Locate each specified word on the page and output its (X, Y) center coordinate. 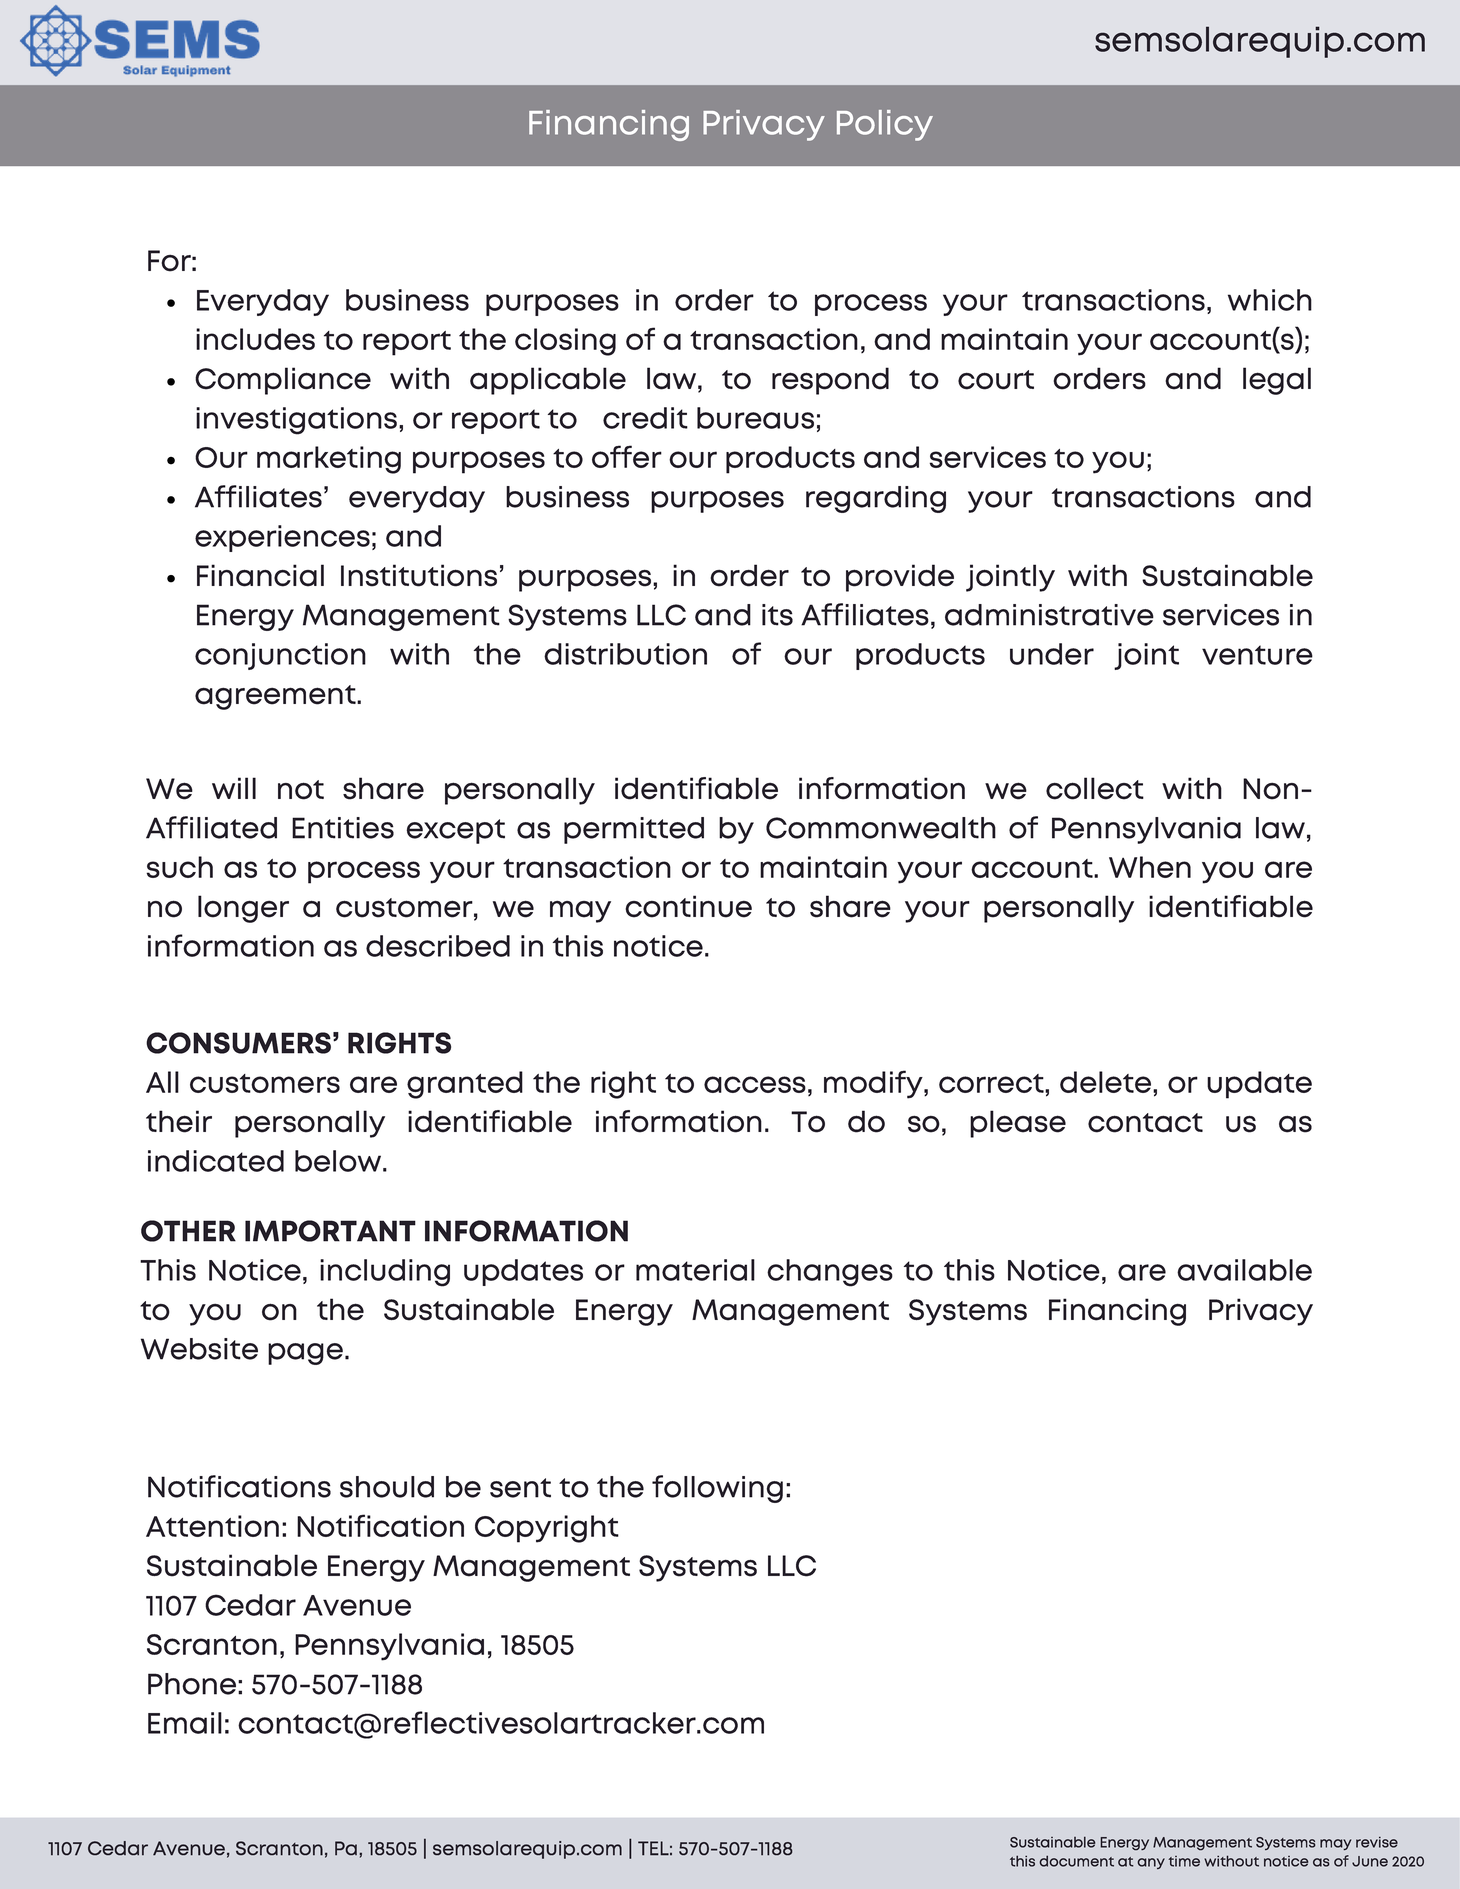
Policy (885, 125)
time (1184, 1861)
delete (1105, 1082)
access (755, 1084)
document (1076, 1861)
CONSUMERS (238, 1043)
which (1270, 300)
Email (185, 1723)
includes (255, 339)
